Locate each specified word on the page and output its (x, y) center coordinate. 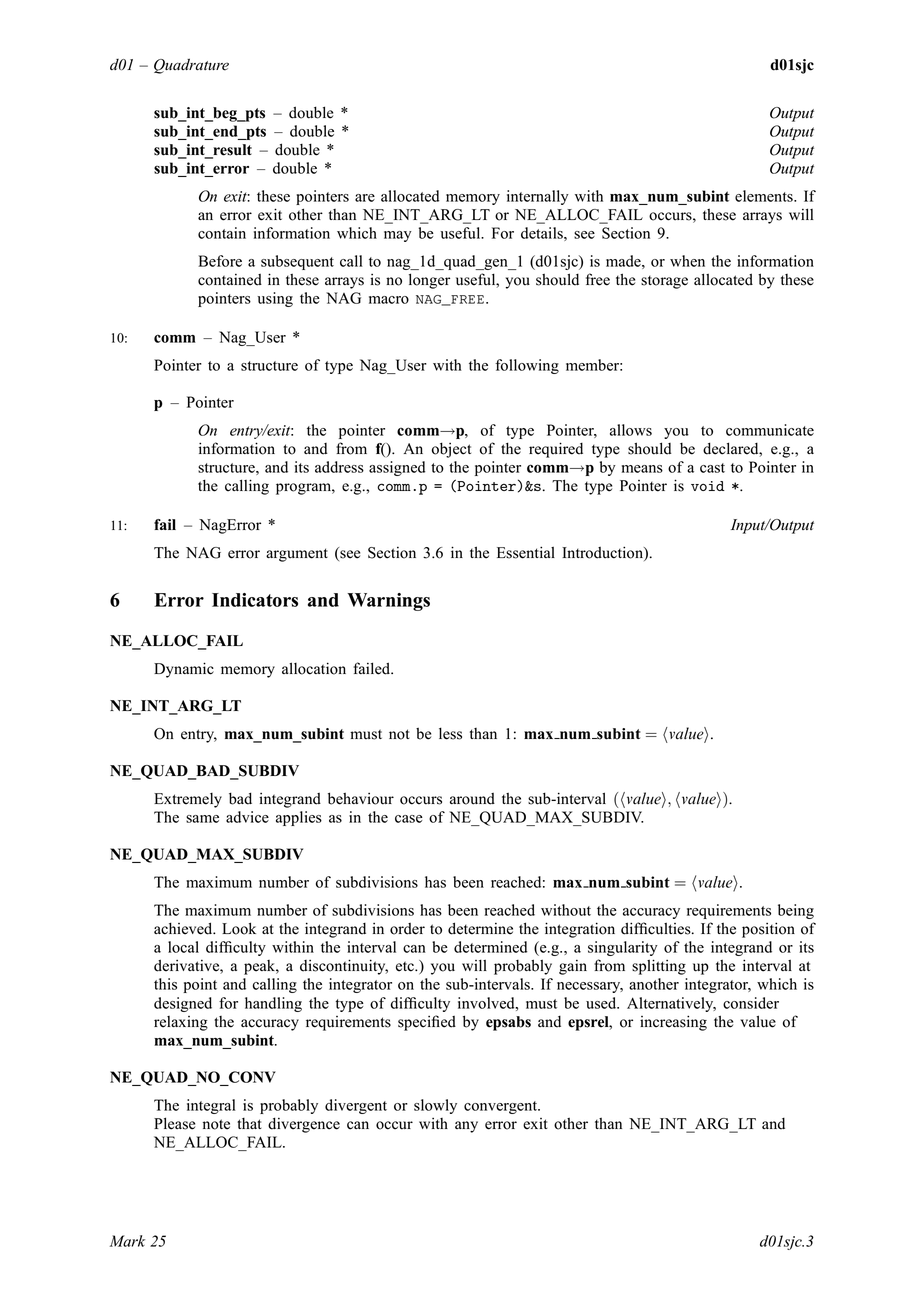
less (450, 733)
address (339, 467)
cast (712, 468)
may (398, 236)
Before (220, 261)
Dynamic (184, 670)
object (451, 450)
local (183, 947)
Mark (127, 1241)
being (796, 911)
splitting (659, 967)
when (687, 261)
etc (406, 966)
